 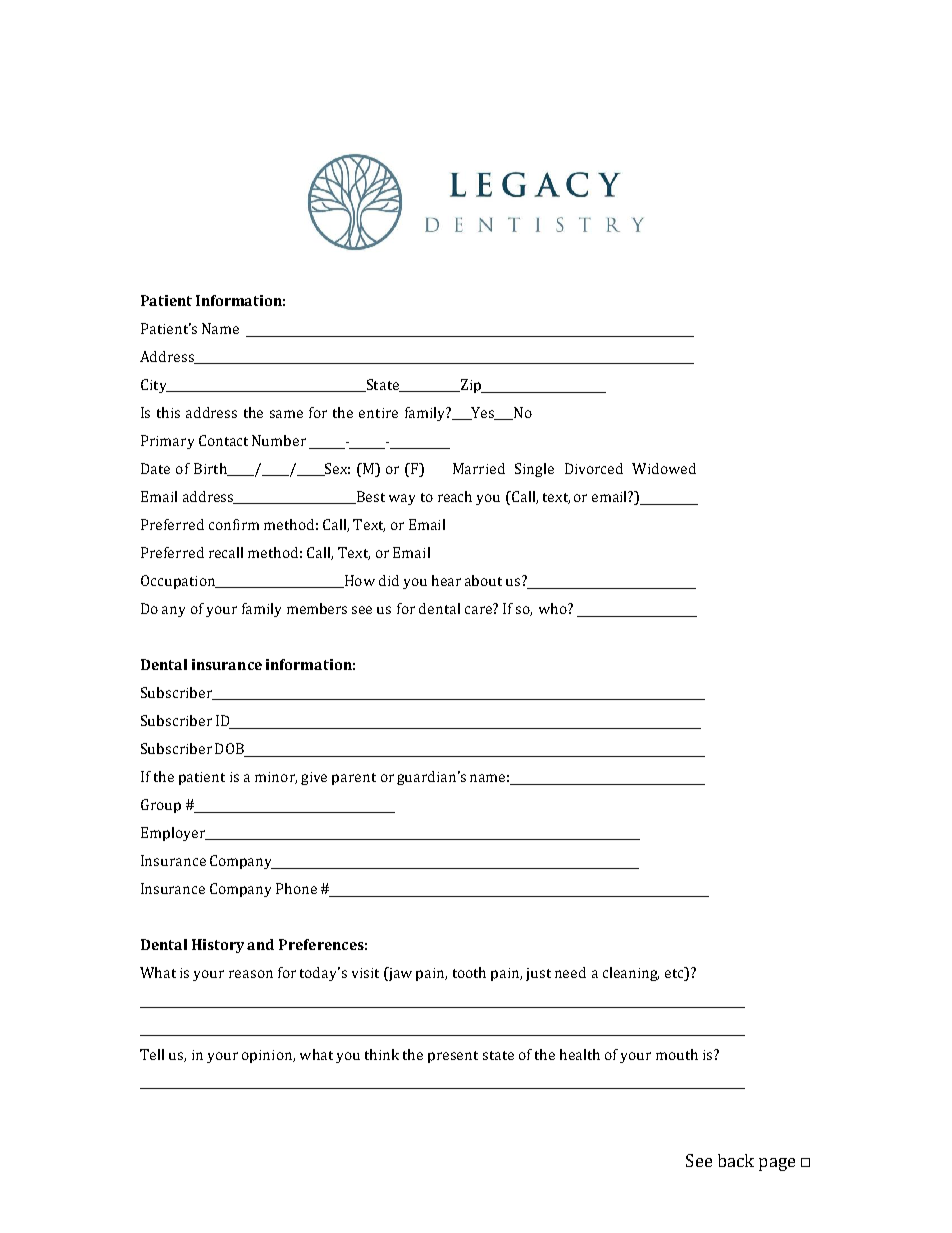 What do you see at coordinates (453, 1057) in the screenshot?
I see `present` at bounding box center [453, 1057].
